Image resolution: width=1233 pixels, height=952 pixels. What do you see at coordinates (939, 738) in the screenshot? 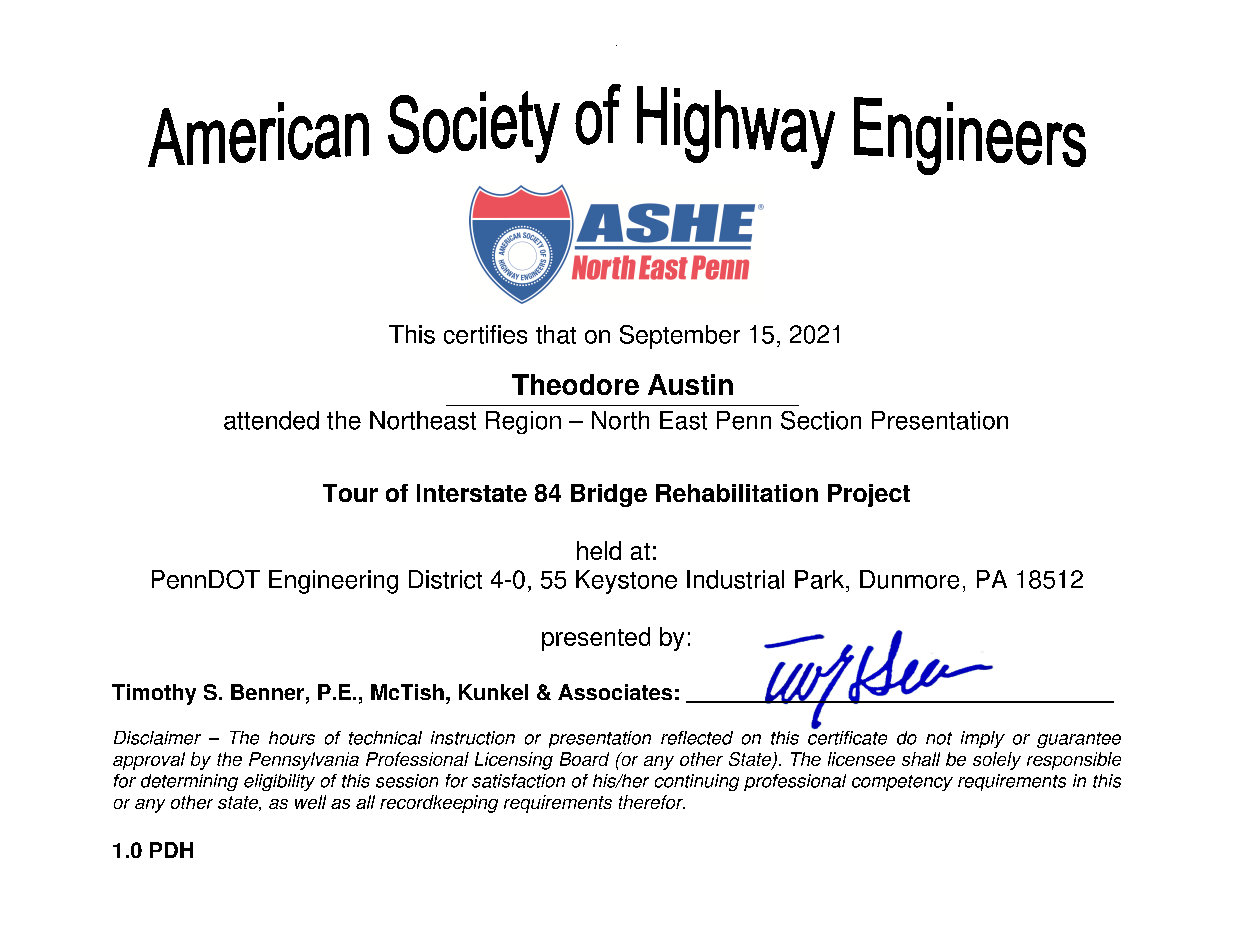
I see `not` at bounding box center [939, 738].
